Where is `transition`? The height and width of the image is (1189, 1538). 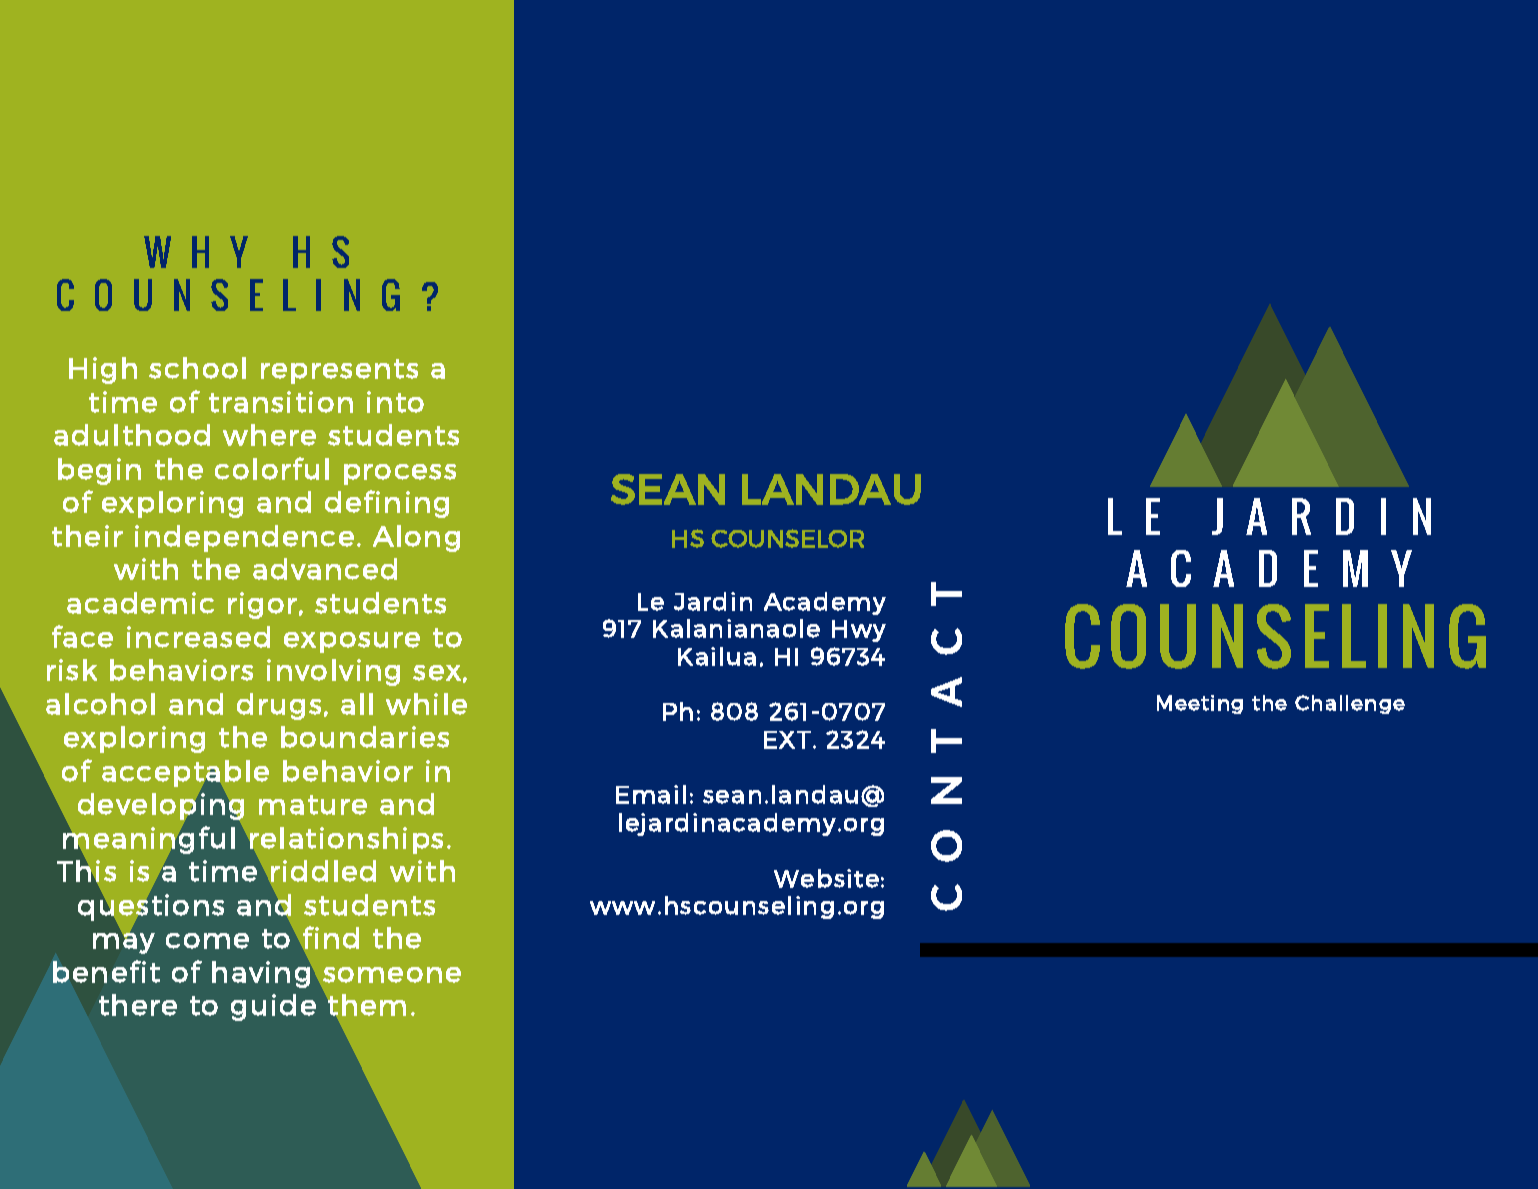 transition is located at coordinates (281, 402).
